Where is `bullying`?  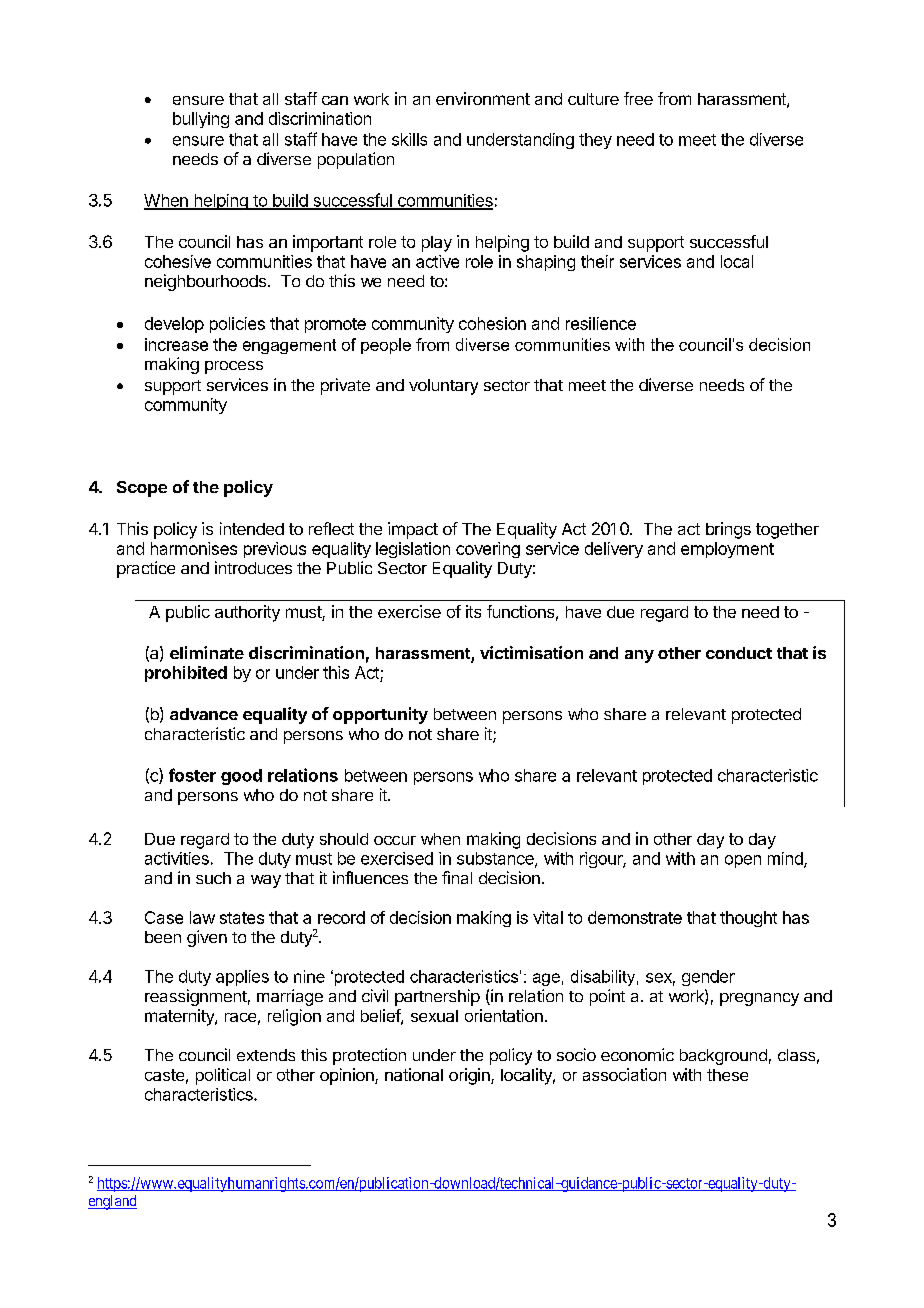
bullying is located at coordinates (201, 120).
